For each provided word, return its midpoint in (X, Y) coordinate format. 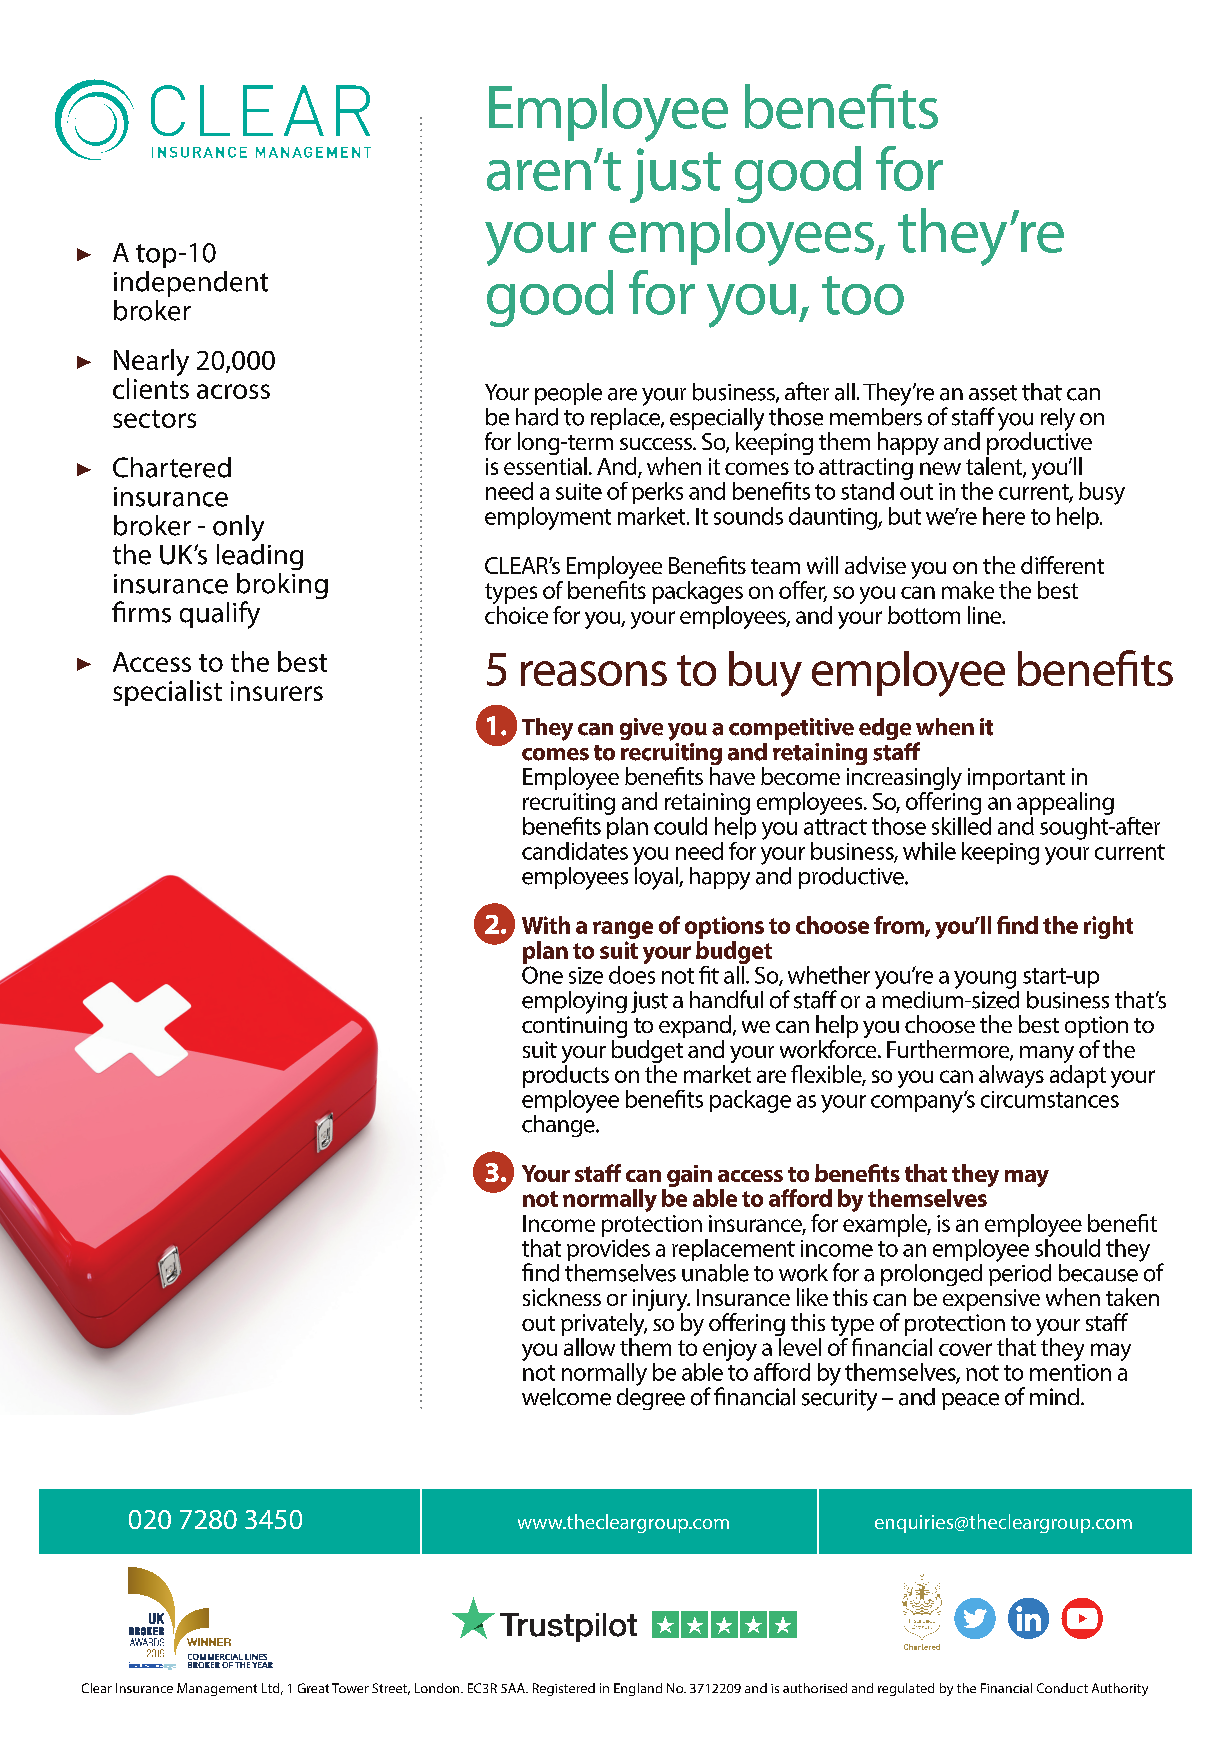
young (985, 980)
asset (993, 393)
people (568, 394)
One (542, 975)
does (632, 973)
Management (217, 1689)
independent (191, 284)
